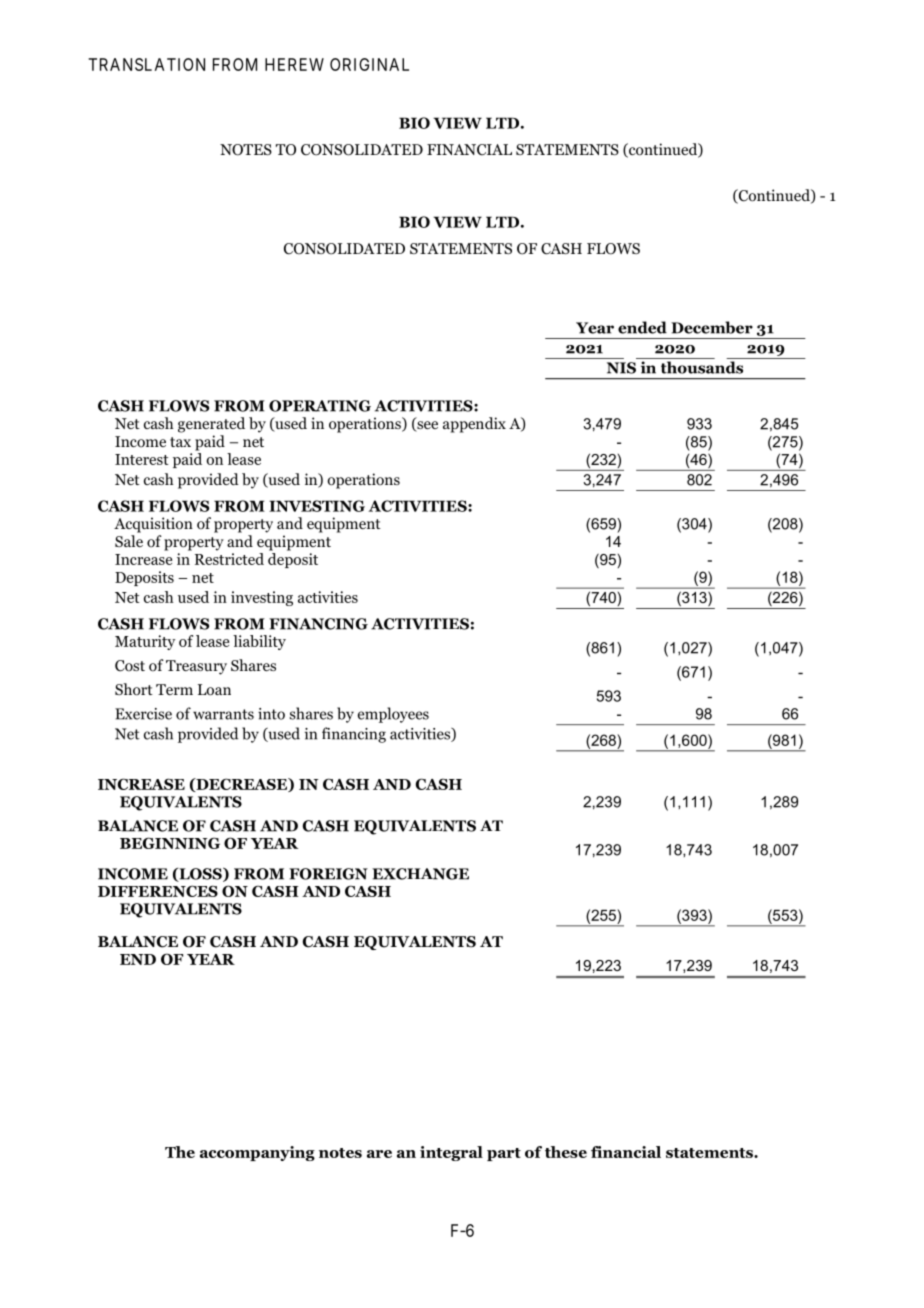  I want to click on EXCHANGE, so click(420, 874).
